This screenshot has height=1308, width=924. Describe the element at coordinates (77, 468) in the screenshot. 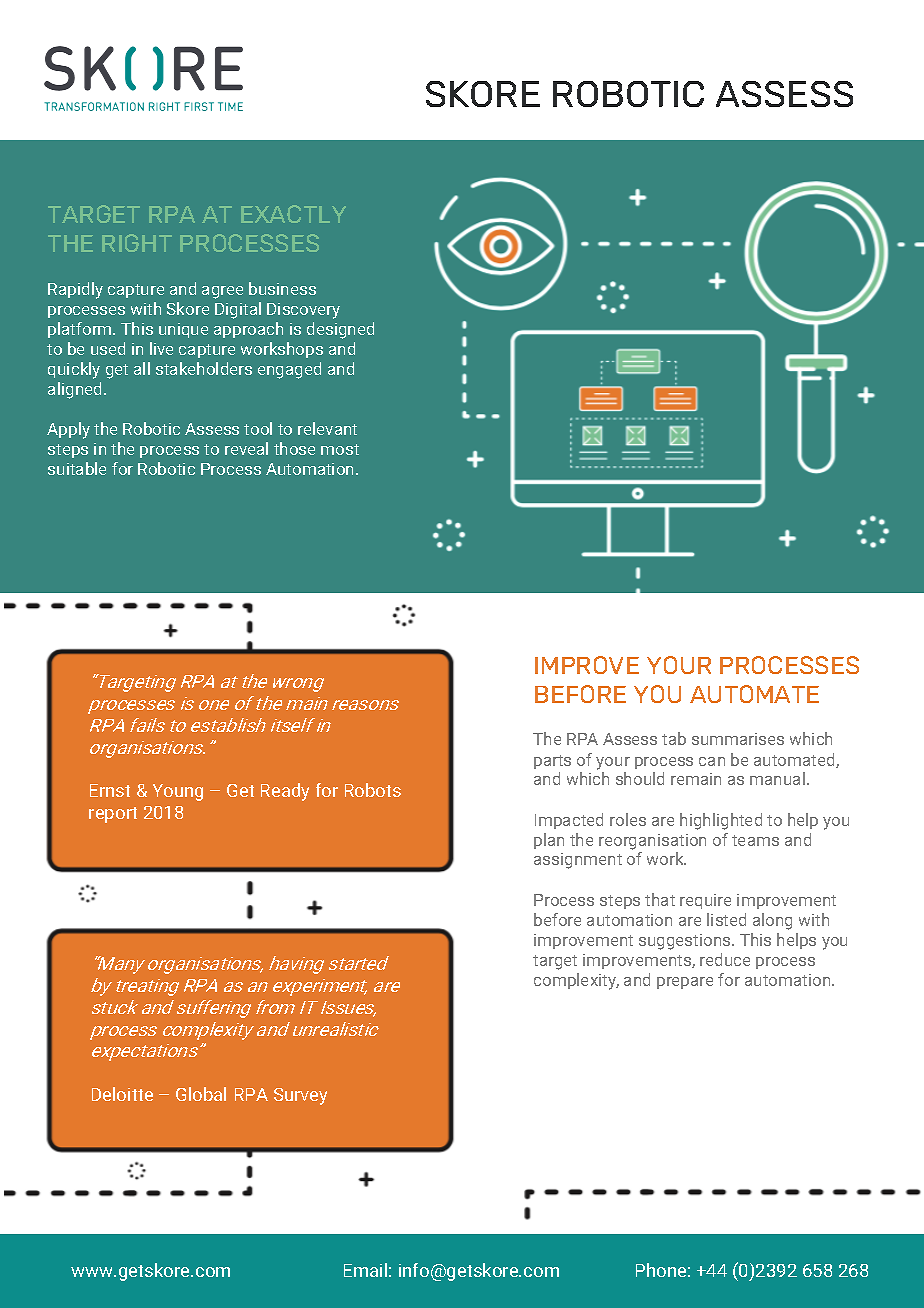

I see `suitable` at that location.
